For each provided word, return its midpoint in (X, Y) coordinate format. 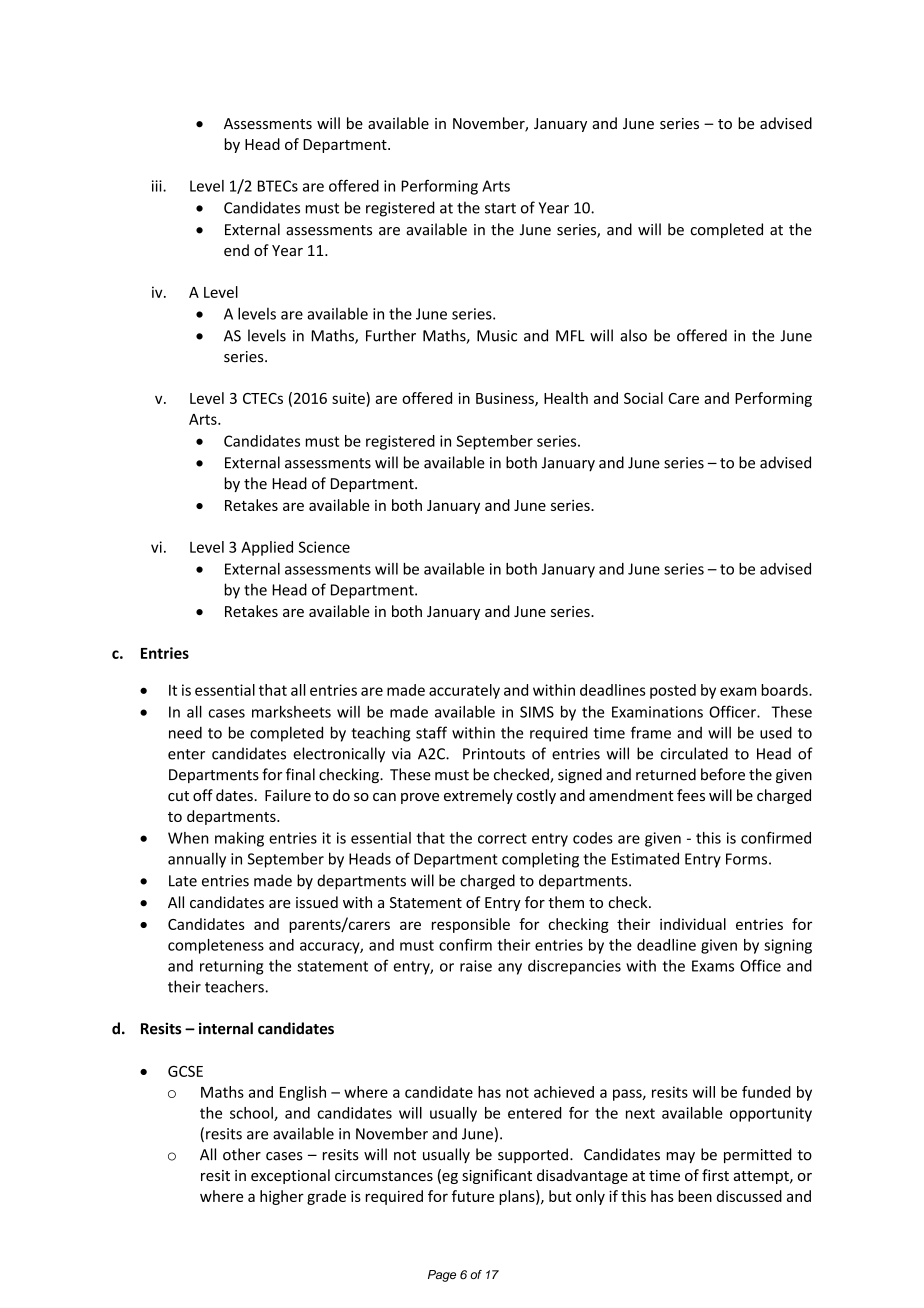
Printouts (494, 754)
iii (158, 186)
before (723, 774)
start (500, 208)
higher (282, 1197)
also (633, 335)
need (185, 732)
